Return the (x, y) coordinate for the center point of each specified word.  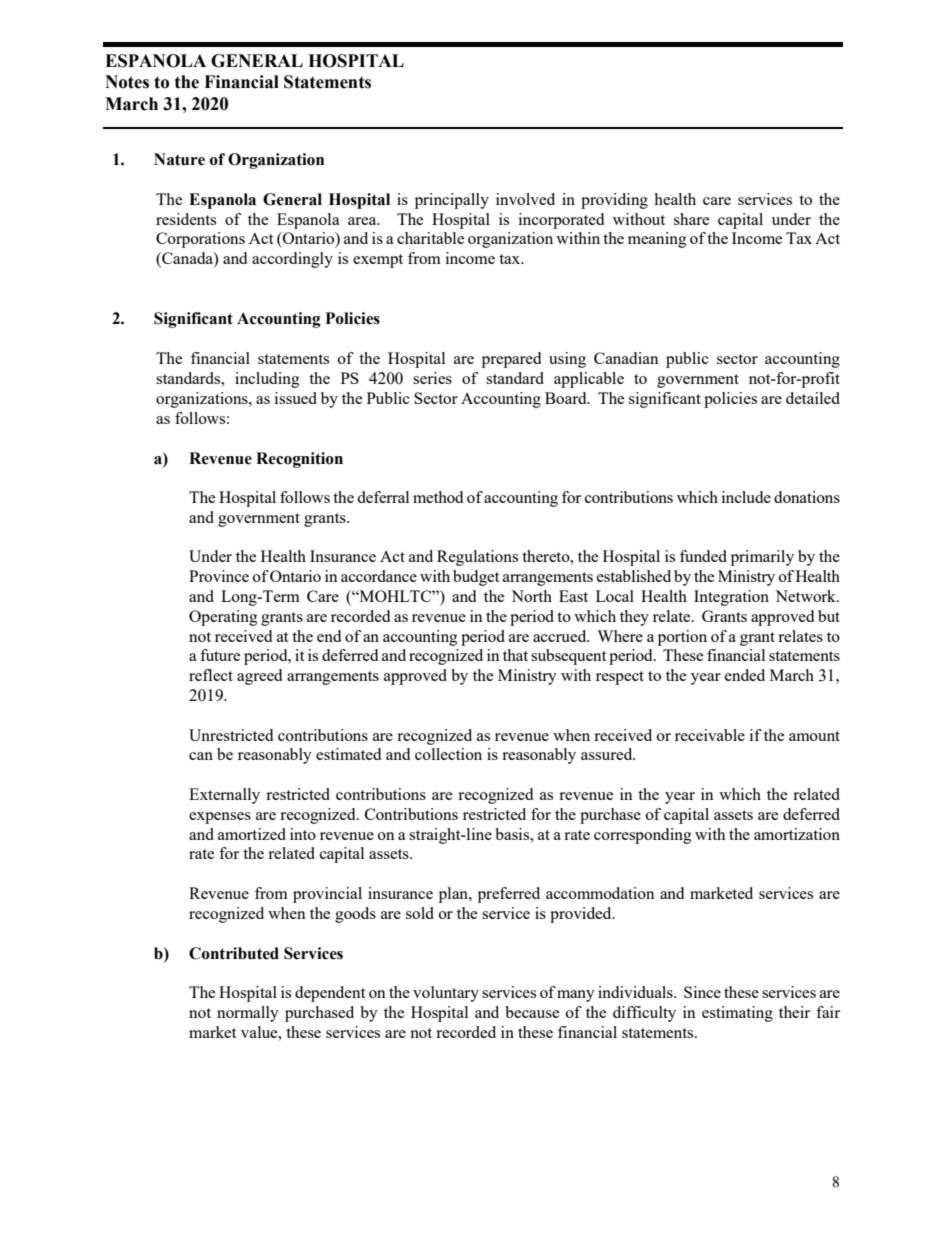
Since (702, 992)
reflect (211, 675)
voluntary (446, 994)
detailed (813, 398)
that (515, 655)
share (691, 219)
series (432, 378)
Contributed (234, 953)
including (267, 380)
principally (452, 201)
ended (745, 675)
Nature (179, 159)
